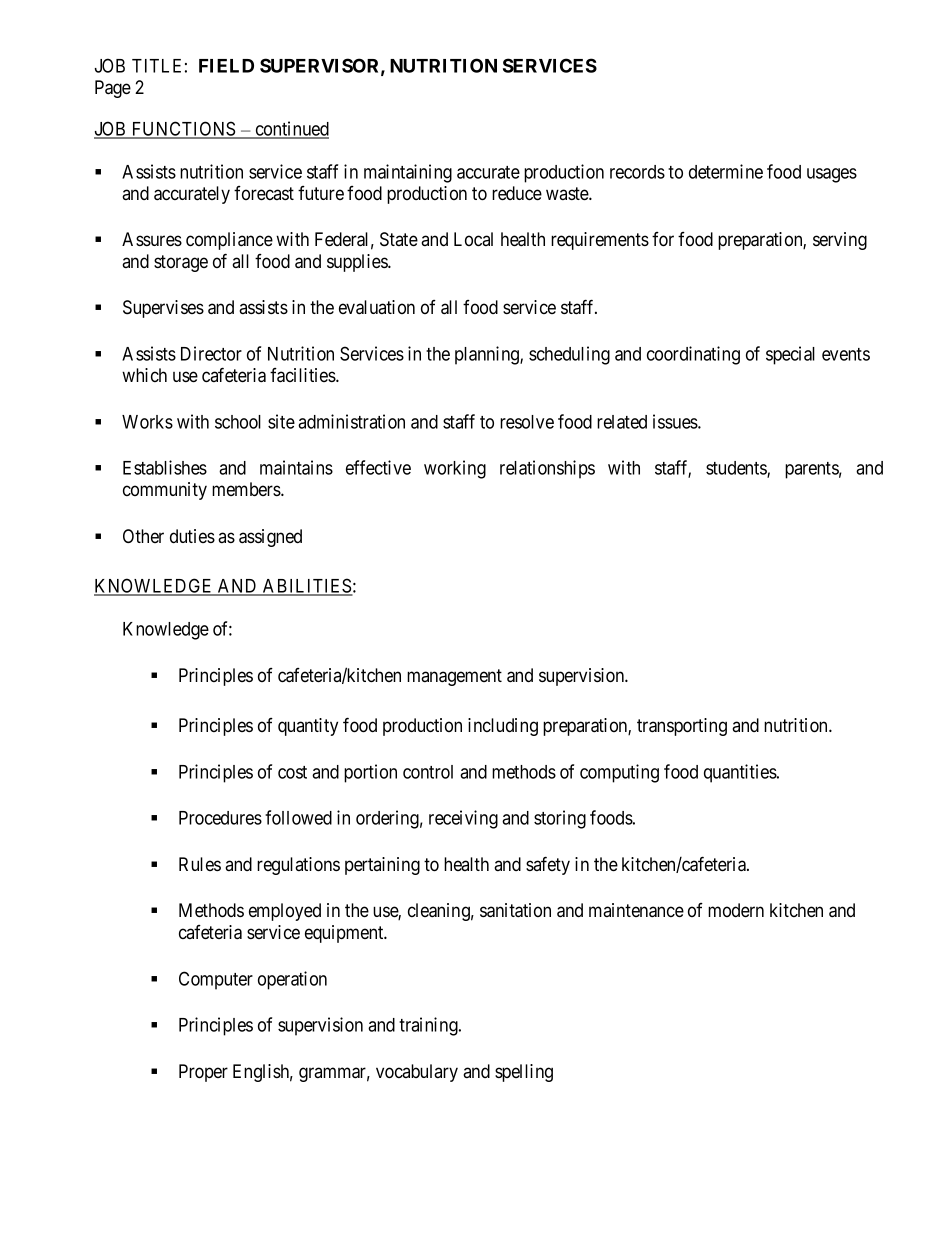 The height and width of the screenshot is (1233, 952). I want to click on maintaining, so click(408, 173).
